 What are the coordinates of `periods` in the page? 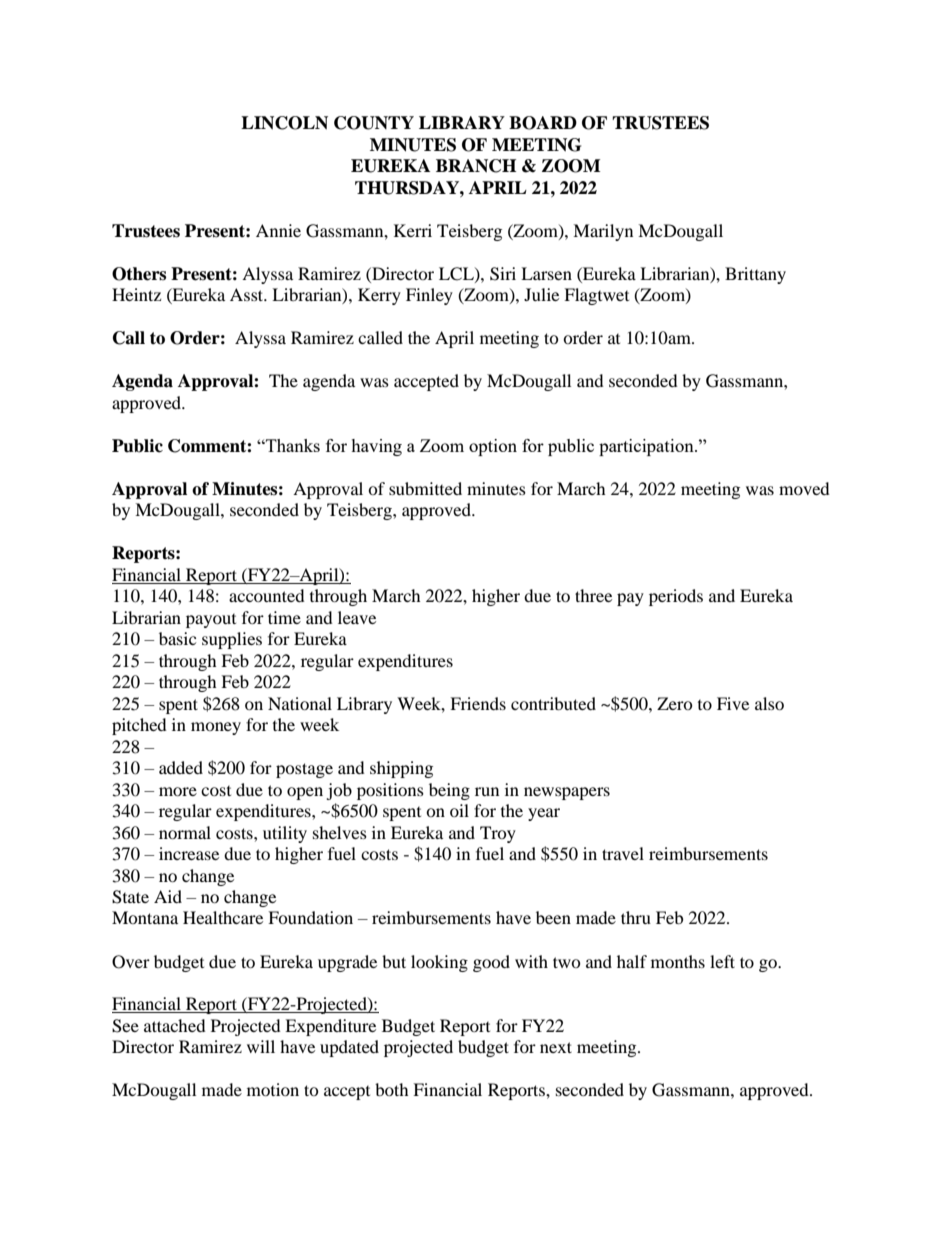 It's located at (676, 597).
